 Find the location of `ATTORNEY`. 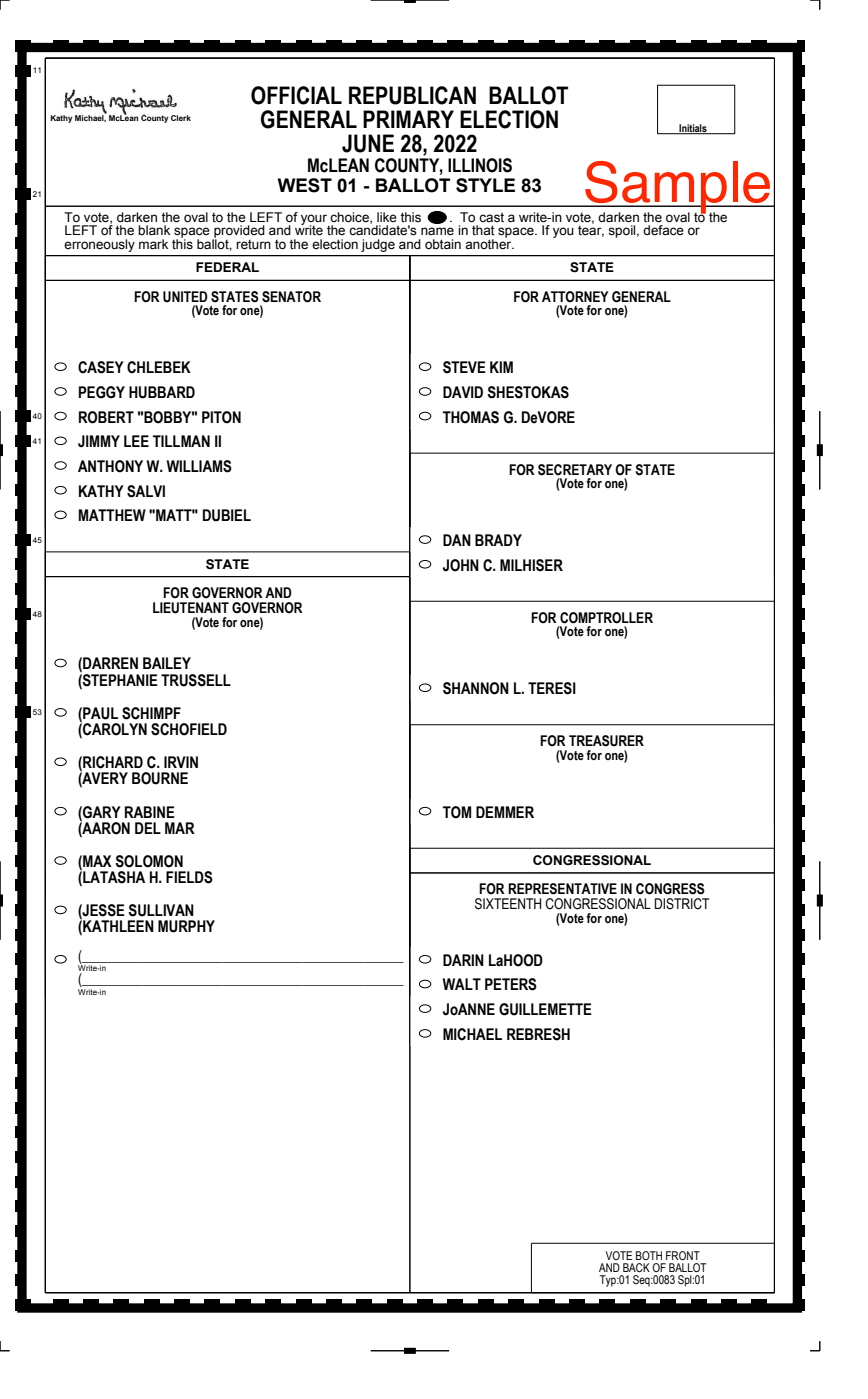

ATTORNEY is located at coordinates (575, 297).
